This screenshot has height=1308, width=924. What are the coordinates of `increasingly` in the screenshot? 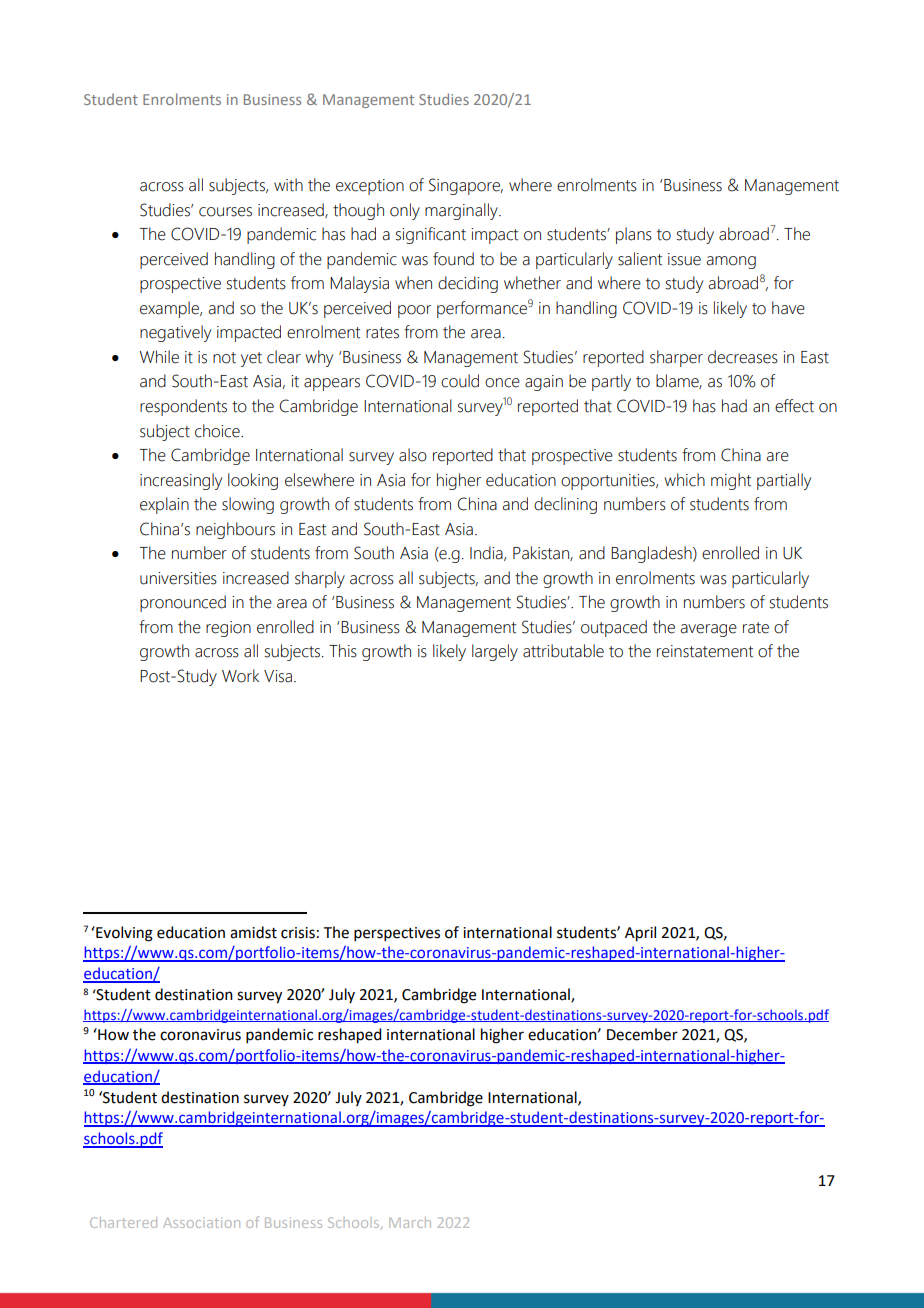 It's located at (181, 481).
